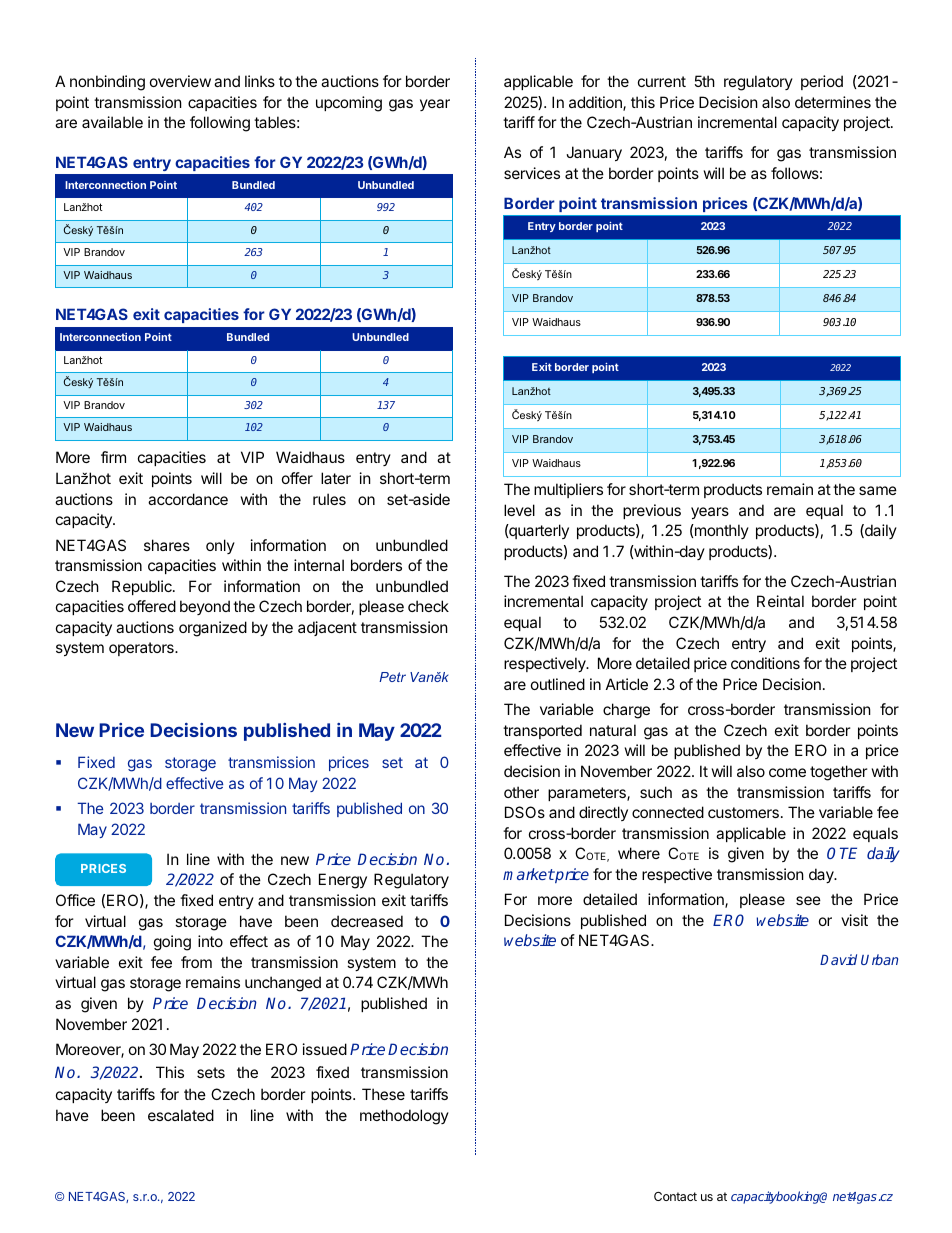 Image resolution: width=952 pixels, height=1233 pixels. I want to click on operators, so click(142, 649).
